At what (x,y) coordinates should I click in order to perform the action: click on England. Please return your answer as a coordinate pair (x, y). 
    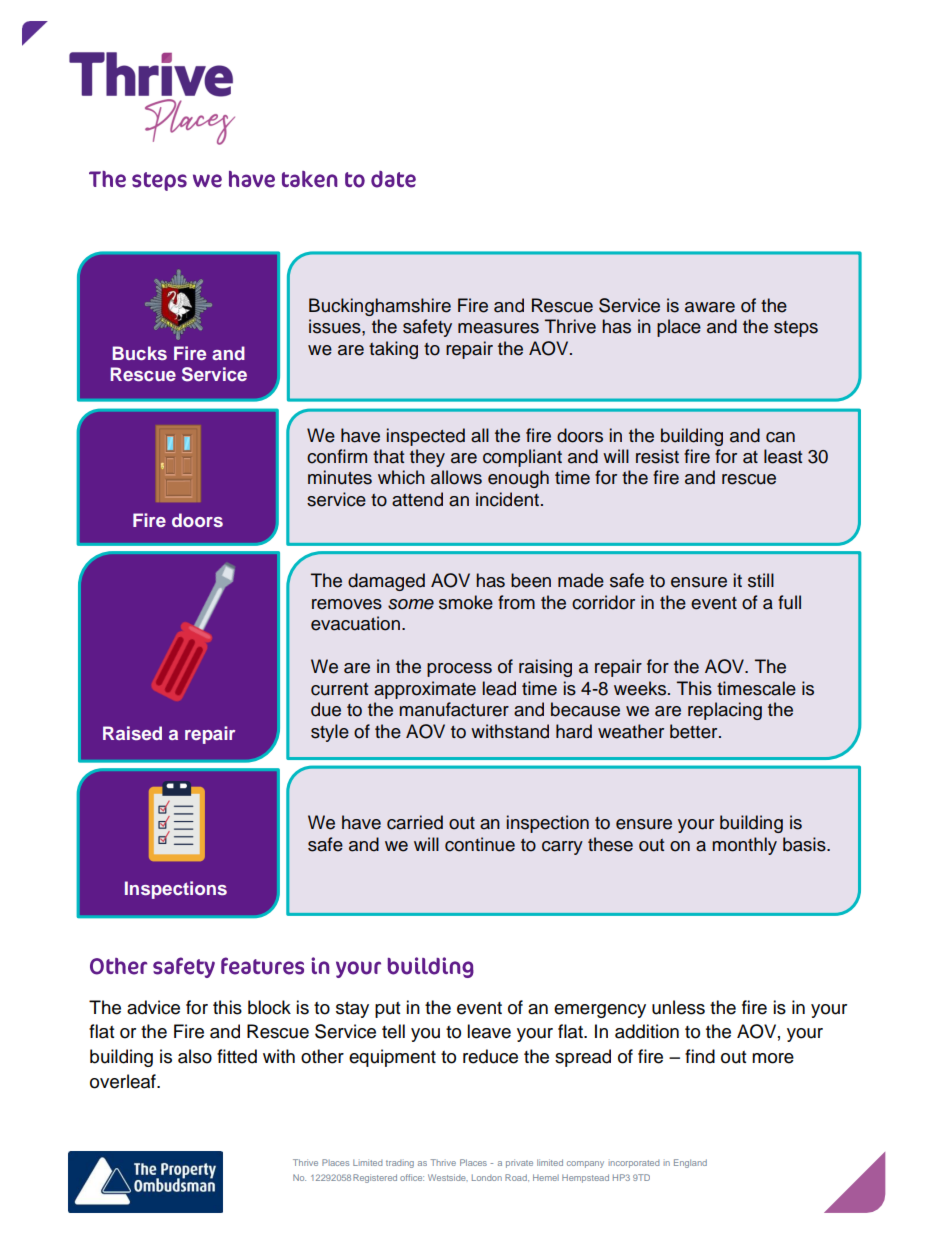
    Looking at the image, I should click on (690, 1163).
